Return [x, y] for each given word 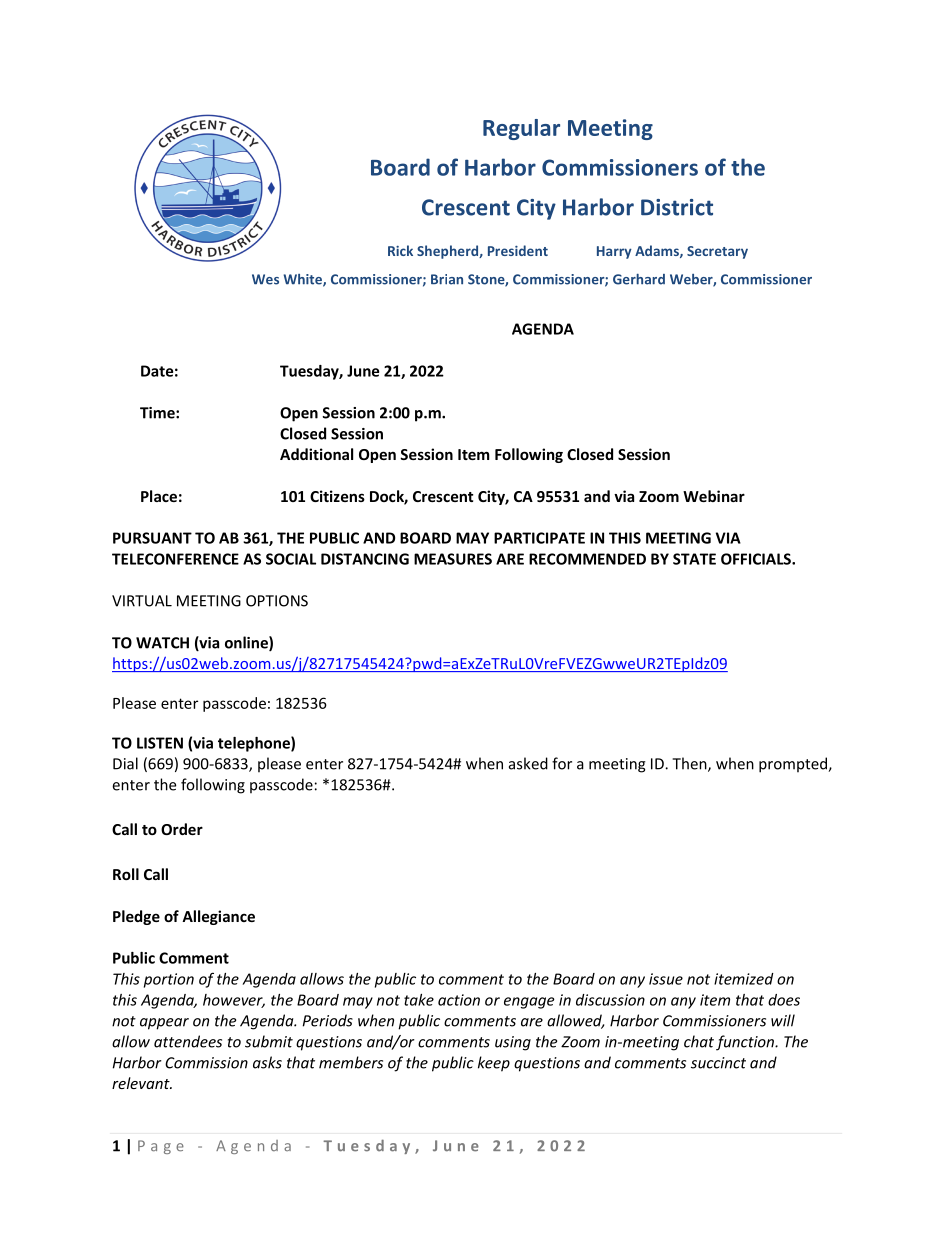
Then [690, 764]
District [677, 207]
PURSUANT [152, 538]
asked [528, 763]
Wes [265, 279]
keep [494, 1064]
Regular [521, 129]
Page [161, 1147]
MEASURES [453, 559]
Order [182, 829]
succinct [718, 1063]
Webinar [714, 496]
